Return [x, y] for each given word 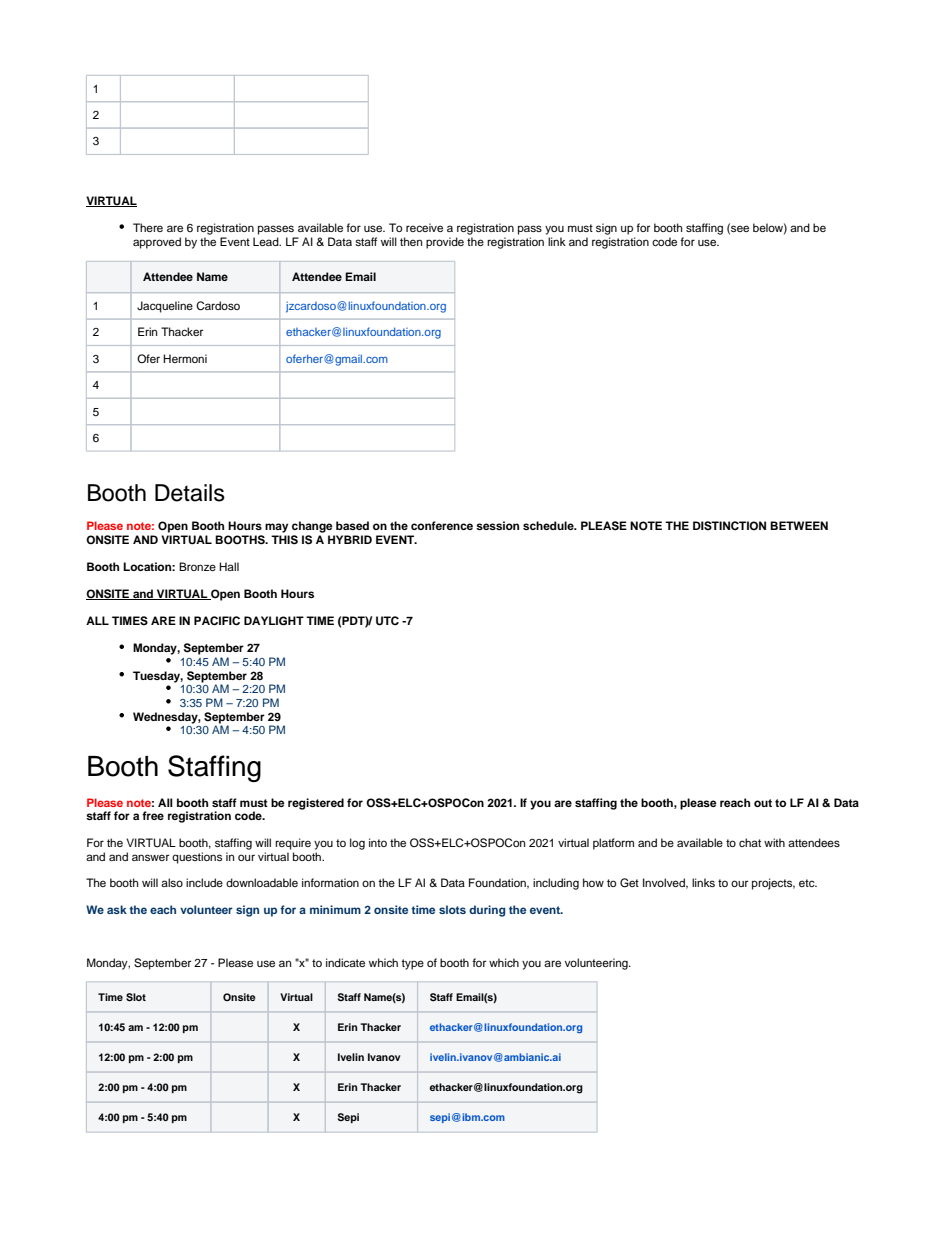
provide [445, 243]
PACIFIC [217, 621]
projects [773, 884]
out [763, 803]
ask [117, 909]
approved [157, 243]
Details [190, 493]
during [487, 911]
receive [424, 227]
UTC [387, 621]
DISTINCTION [729, 526]
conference [442, 525]
